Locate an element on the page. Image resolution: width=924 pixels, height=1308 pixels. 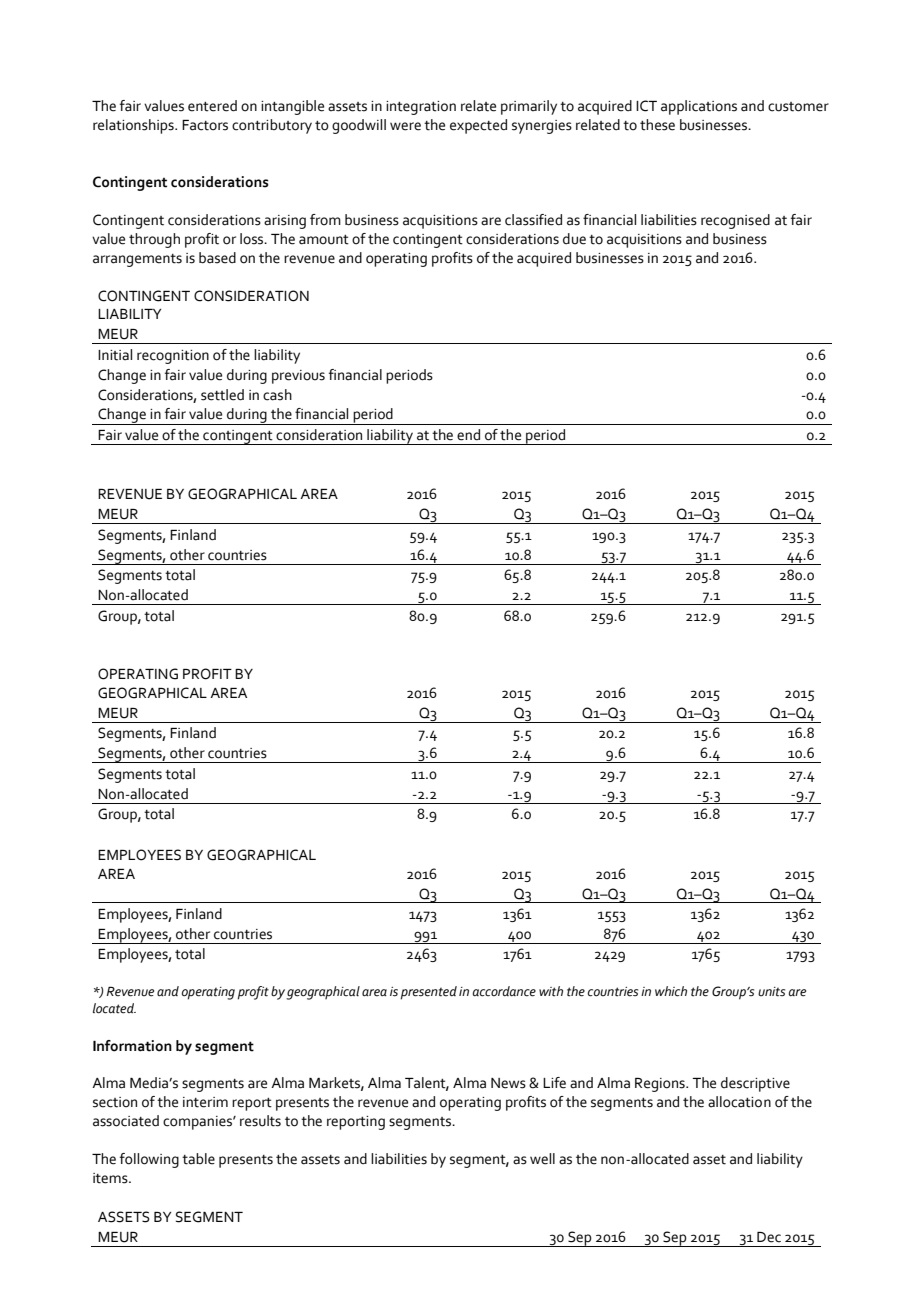
Dec is located at coordinates (769, 1237).
